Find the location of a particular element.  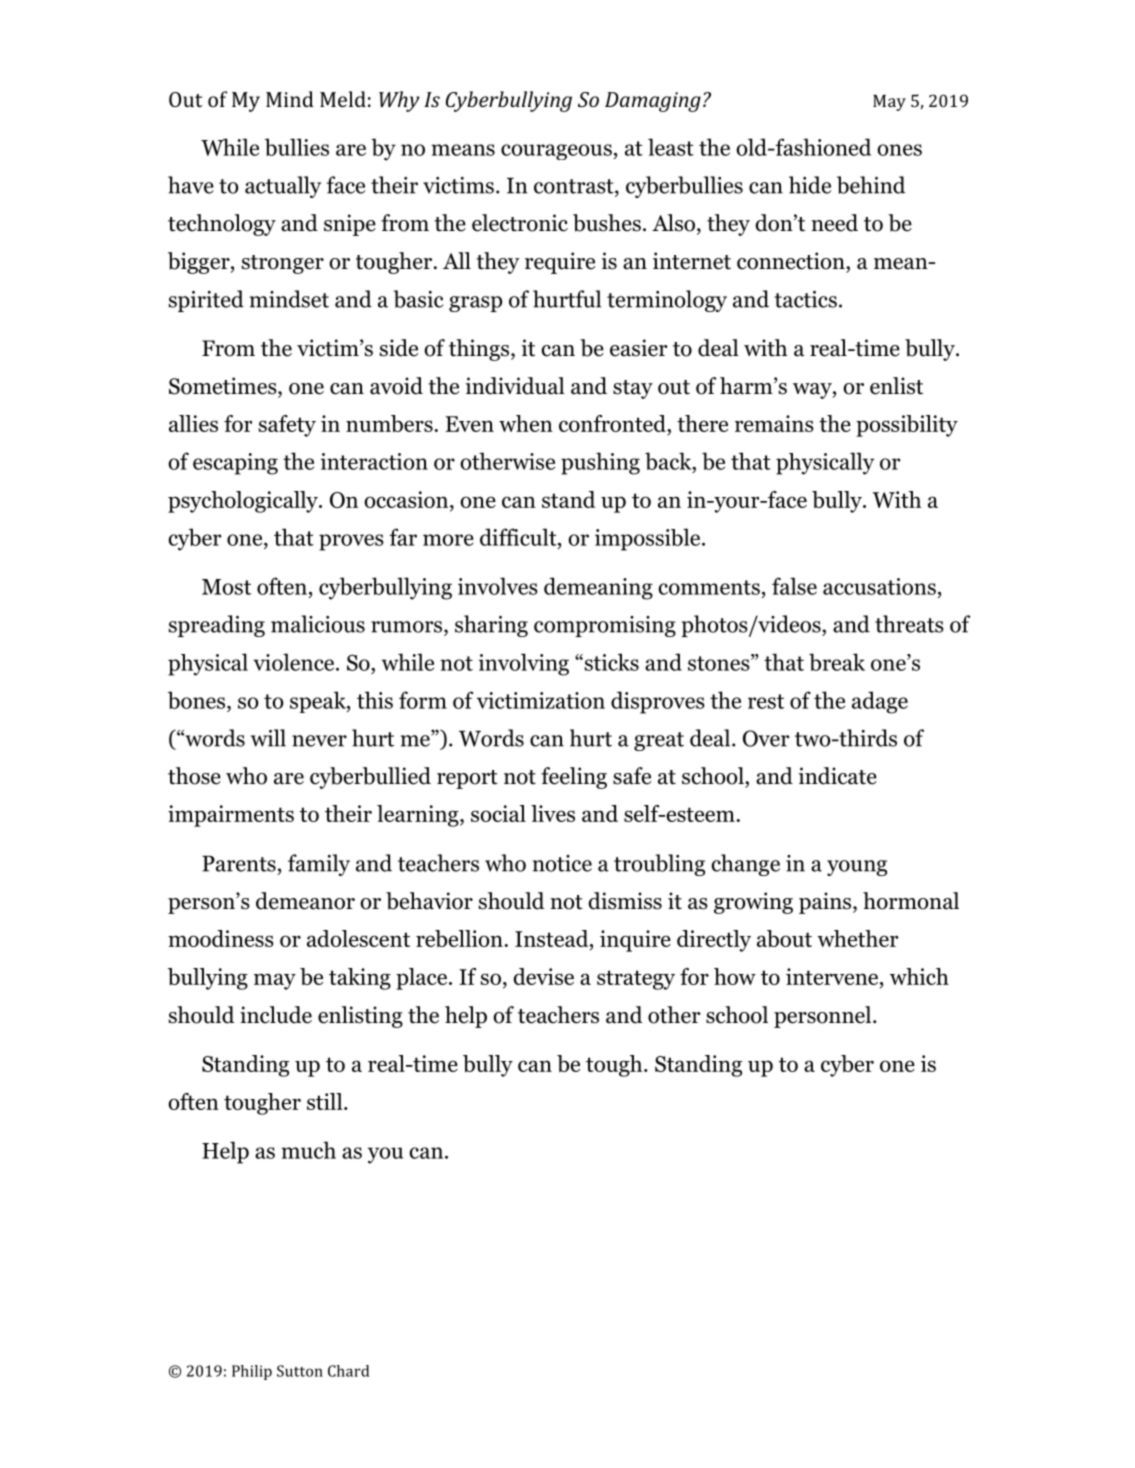

Sutton is located at coordinates (300, 1371).
